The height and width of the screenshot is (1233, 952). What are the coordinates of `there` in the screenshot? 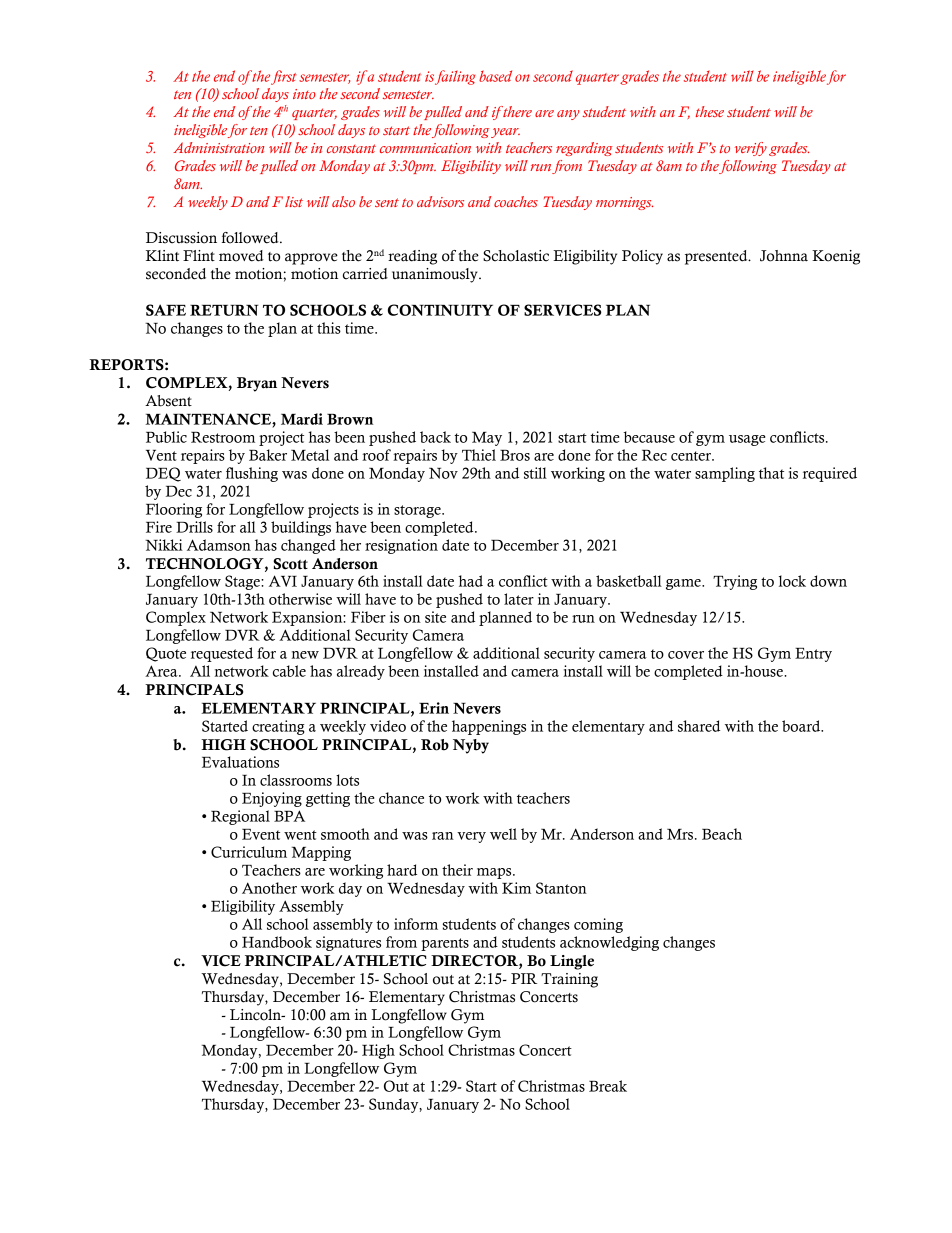 It's located at (516, 111).
